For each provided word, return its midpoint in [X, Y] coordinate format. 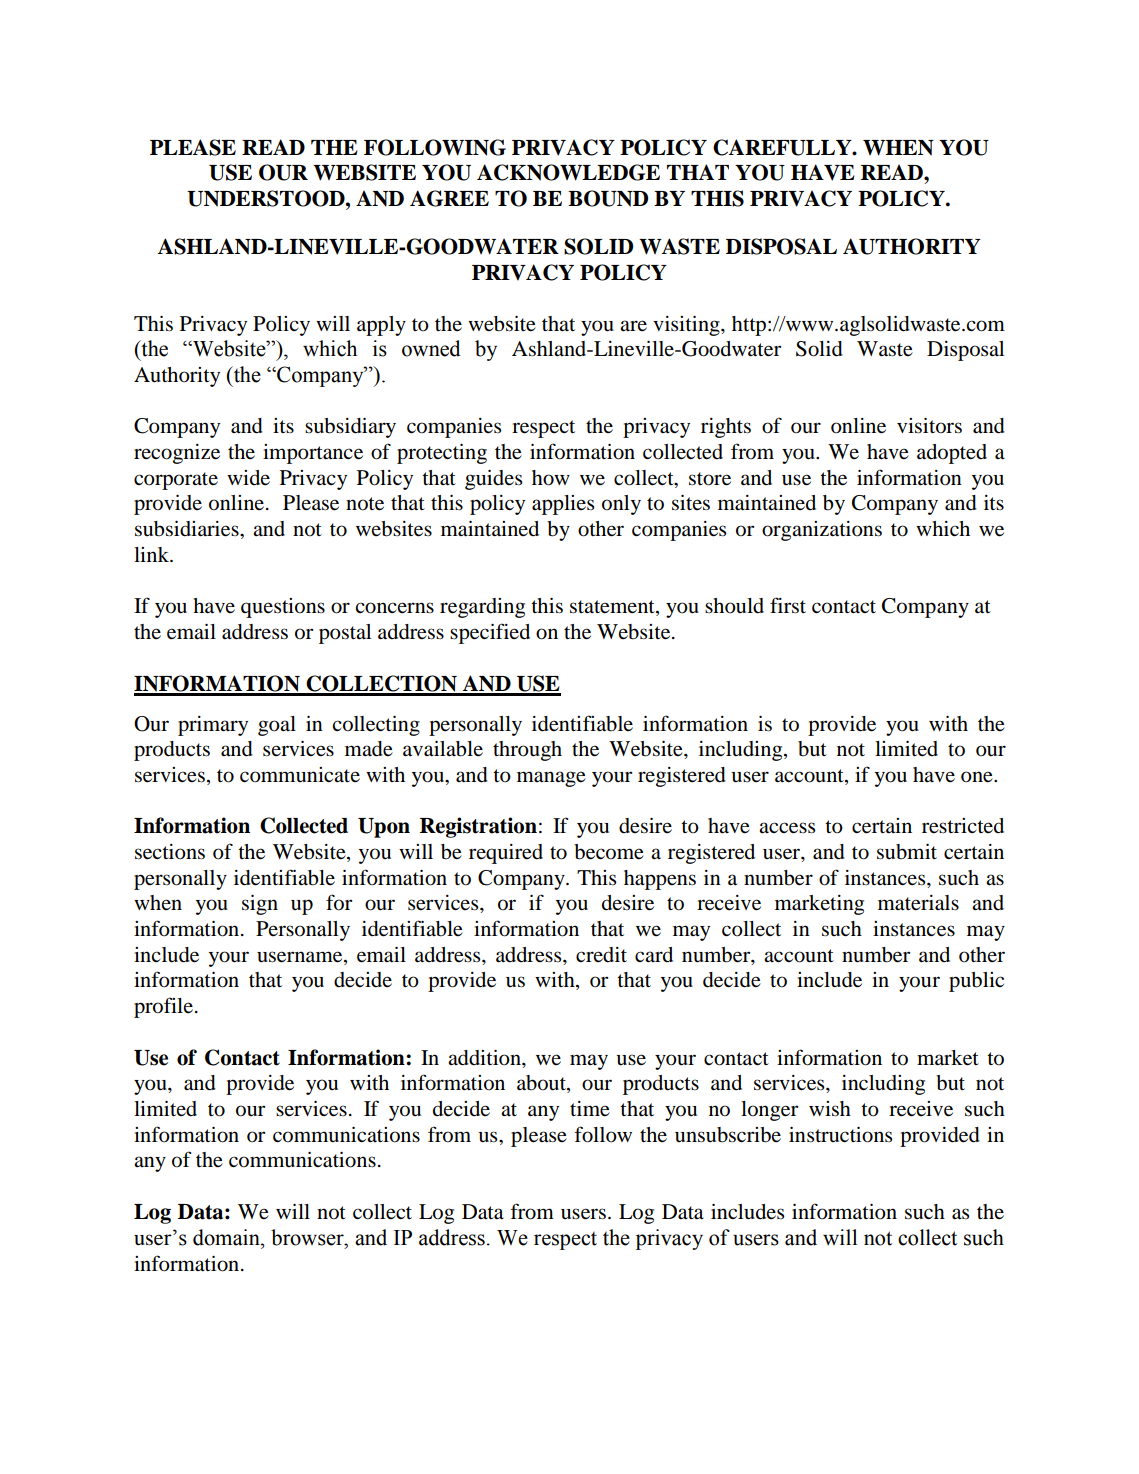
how [551, 478]
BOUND [608, 198]
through [527, 751]
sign [260, 905]
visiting [687, 326]
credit [601, 955]
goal [277, 726]
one [978, 777]
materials [918, 903]
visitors [929, 426]
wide [248, 477]
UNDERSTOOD [267, 198]
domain [227, 1237]
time [590, 1109]
